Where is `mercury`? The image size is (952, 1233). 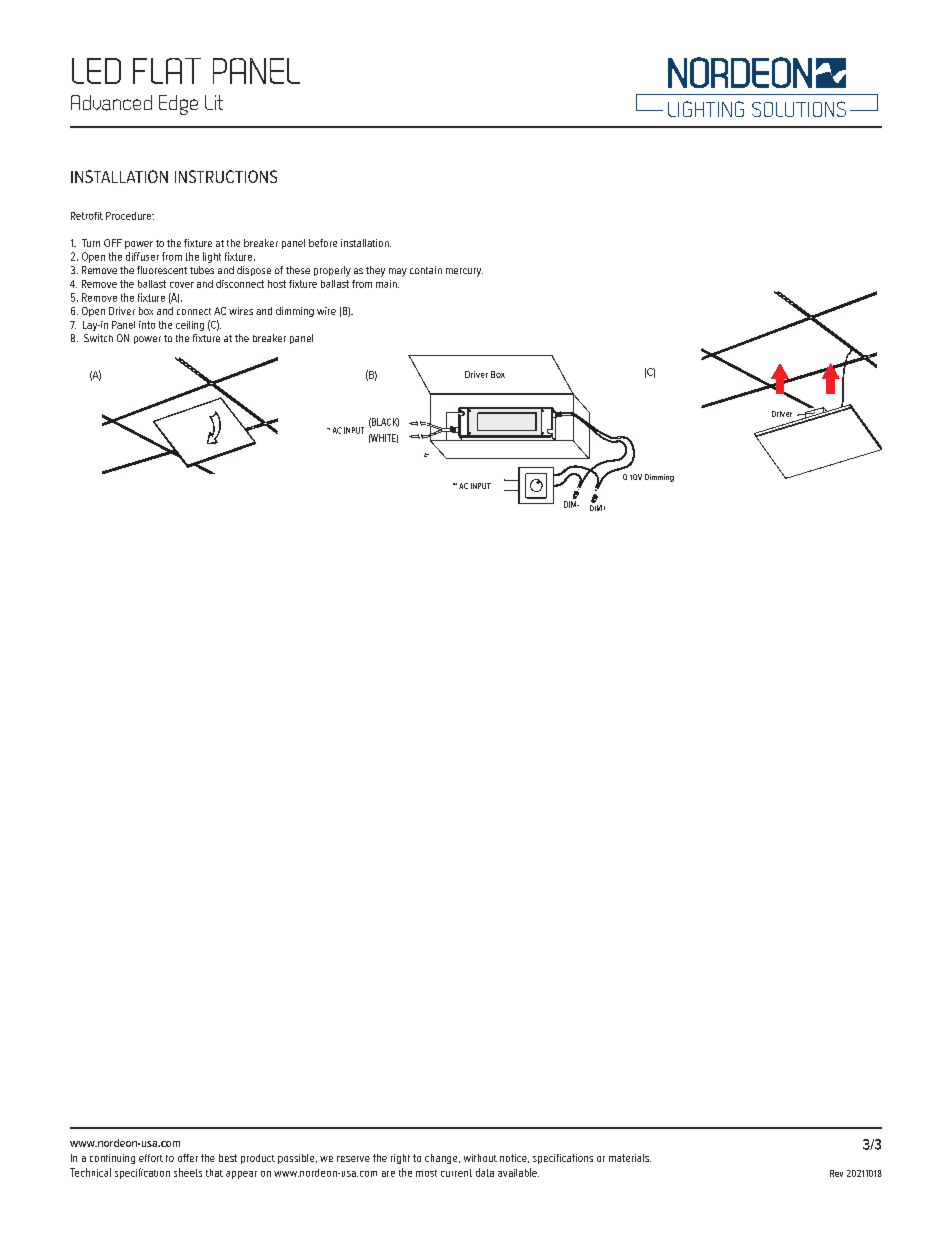
mercury is located at coordinates (464, 272).
